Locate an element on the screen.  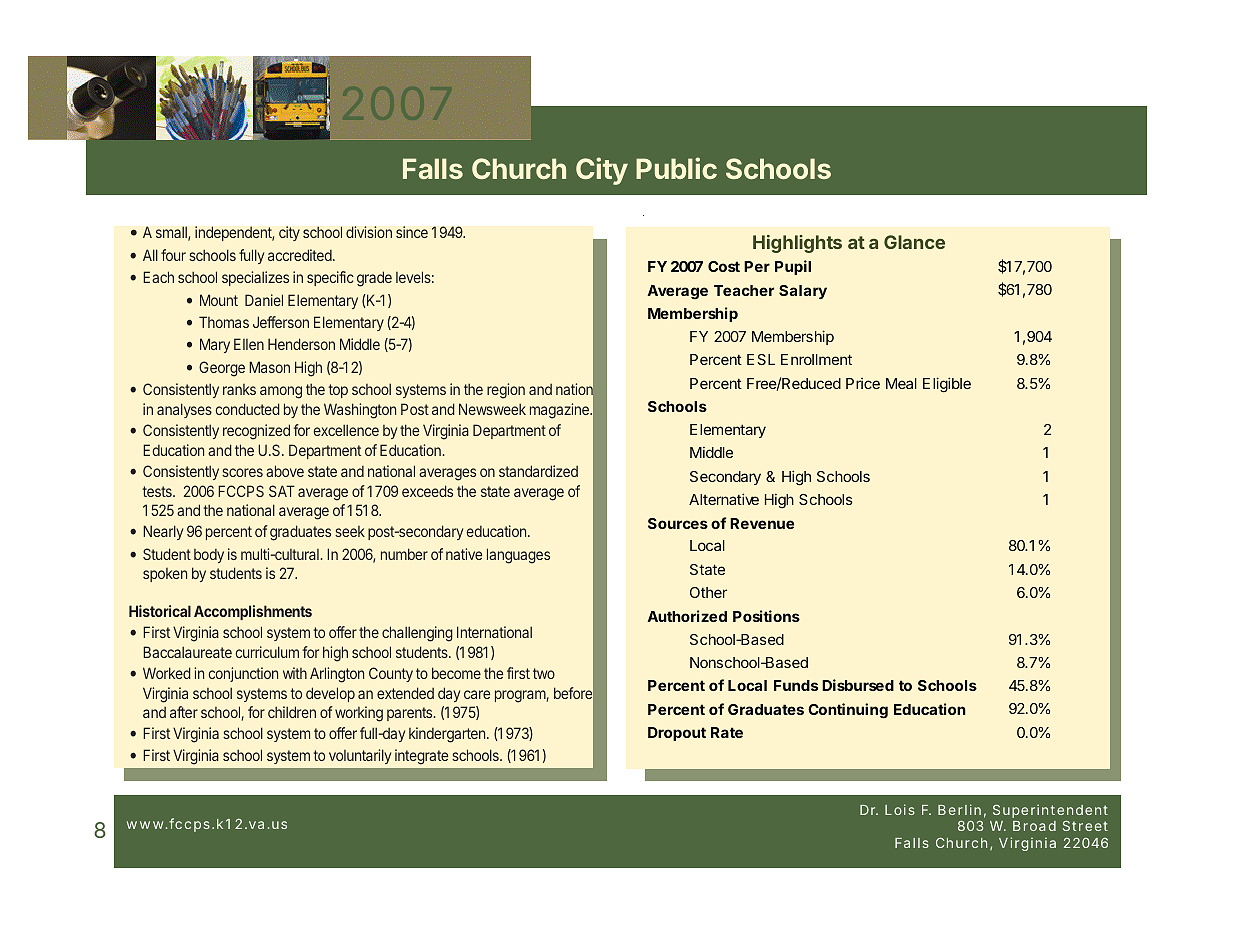
Sources is located at coordinates (678, 523).
